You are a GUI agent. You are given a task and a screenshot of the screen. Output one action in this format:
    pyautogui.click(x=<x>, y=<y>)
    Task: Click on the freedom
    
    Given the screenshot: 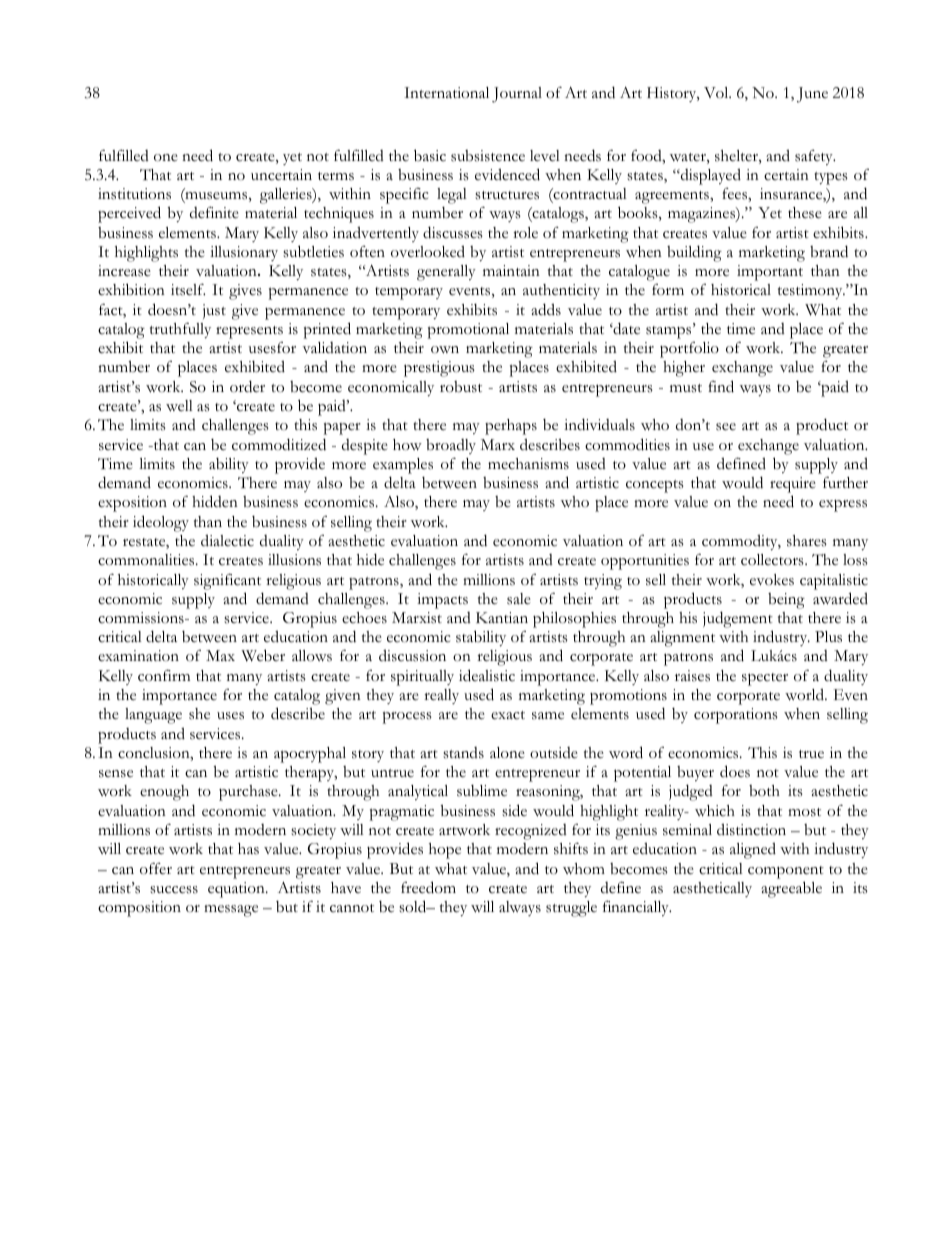 What is the action you would take?
    pyautogui.click(x=428, y=887)
